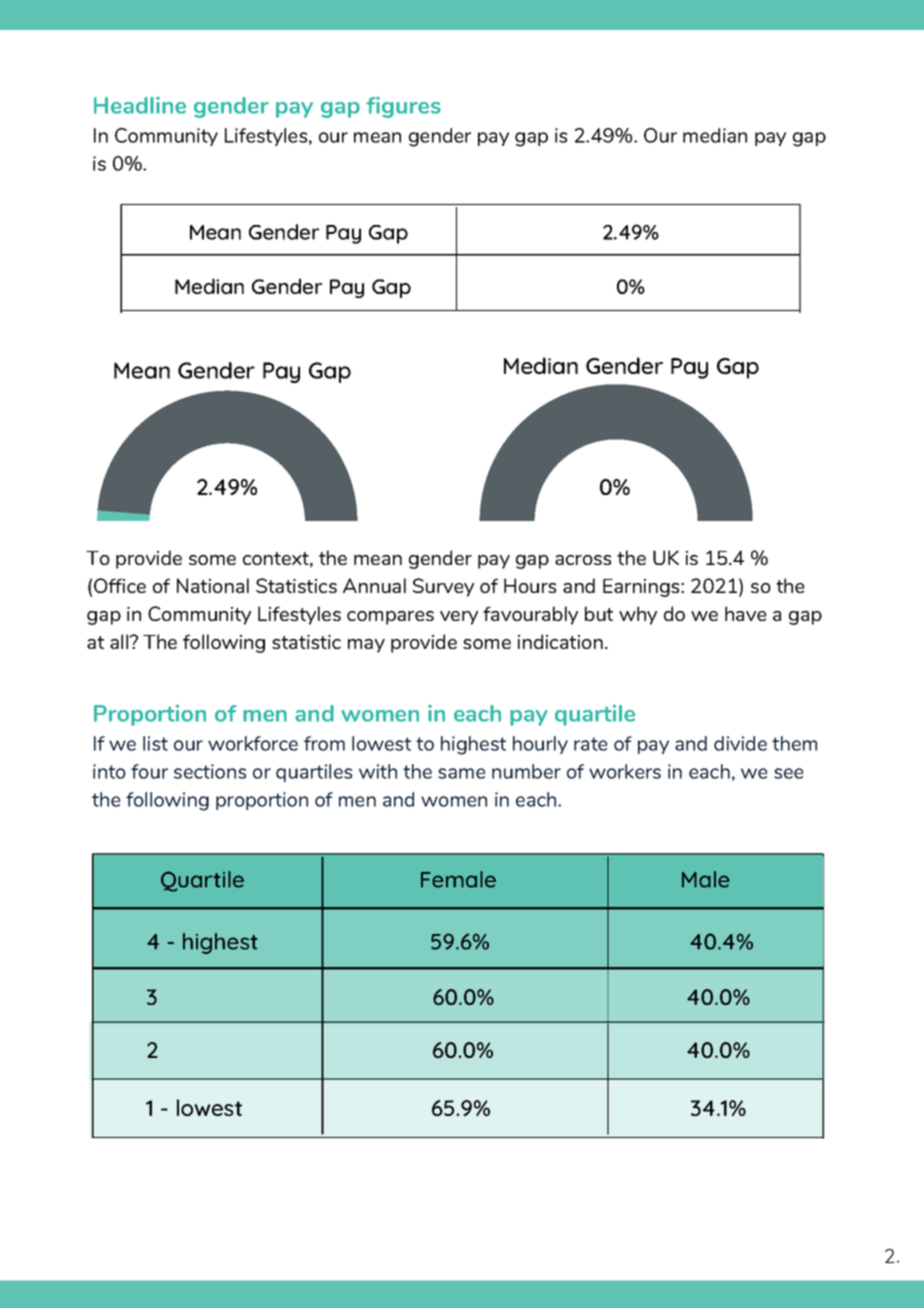 Image resolution: width=924 pixels, height=1308 pixels. What do you see at coordinates (120, 585) in the screenshot?
I see `Office` at bounding box center [120, 585].
